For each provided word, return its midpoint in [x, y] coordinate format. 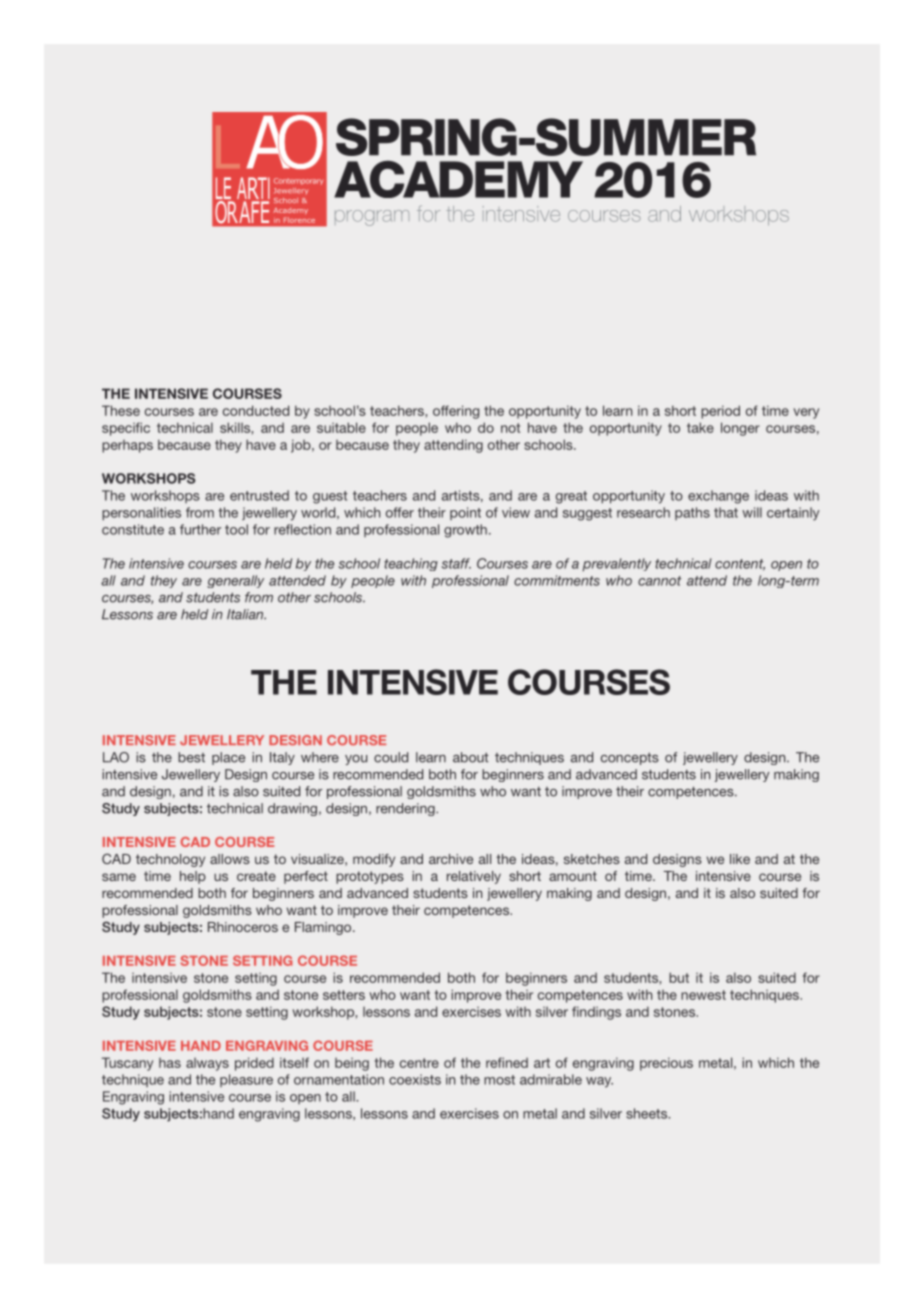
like [740, 859]
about [471, 757]
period [720, 412]
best [191, 757]
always [207, 1064]
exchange [718, 497]
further [200, 529]
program [372, 218]
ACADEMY [458, 179]
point [465, 513]
